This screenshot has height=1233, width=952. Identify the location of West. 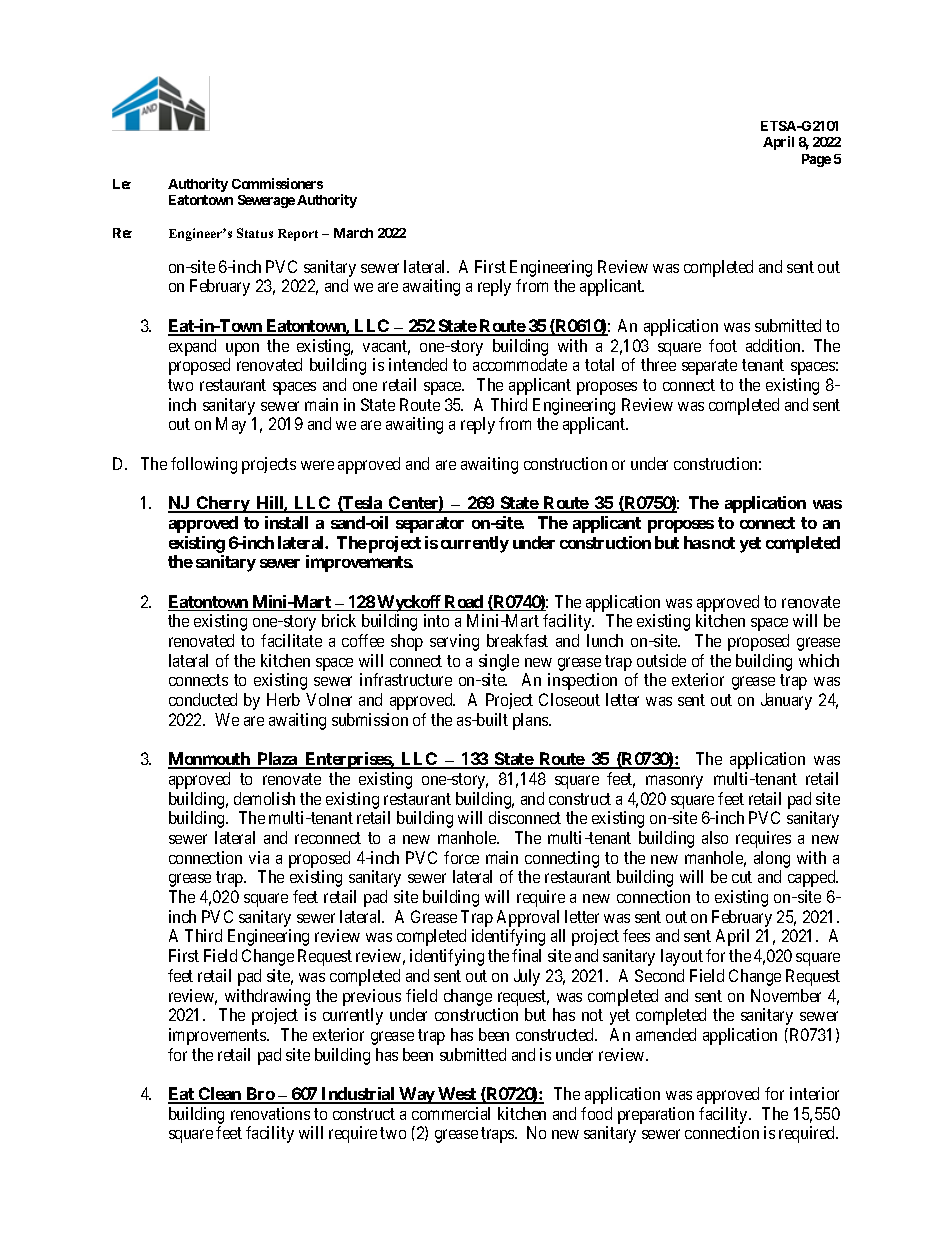
(457, 1095).
